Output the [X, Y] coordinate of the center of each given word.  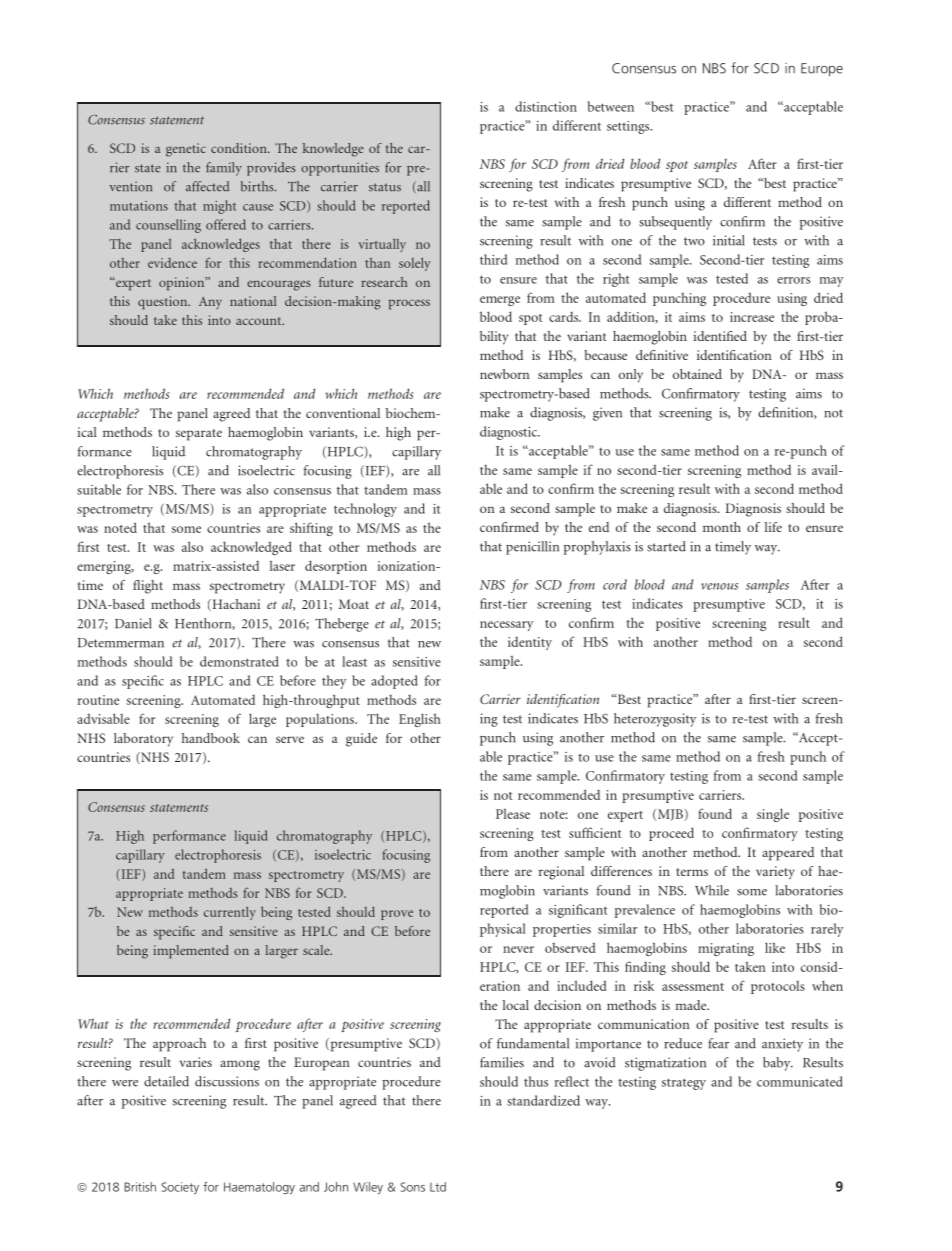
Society [180, 1188]
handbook [211, 738]
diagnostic [509, 433]
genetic [186, 150]
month [722, 527]
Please [513, 813]
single [773, 815]
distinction [546, 106]
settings [629, 127]
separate [199, 435]
